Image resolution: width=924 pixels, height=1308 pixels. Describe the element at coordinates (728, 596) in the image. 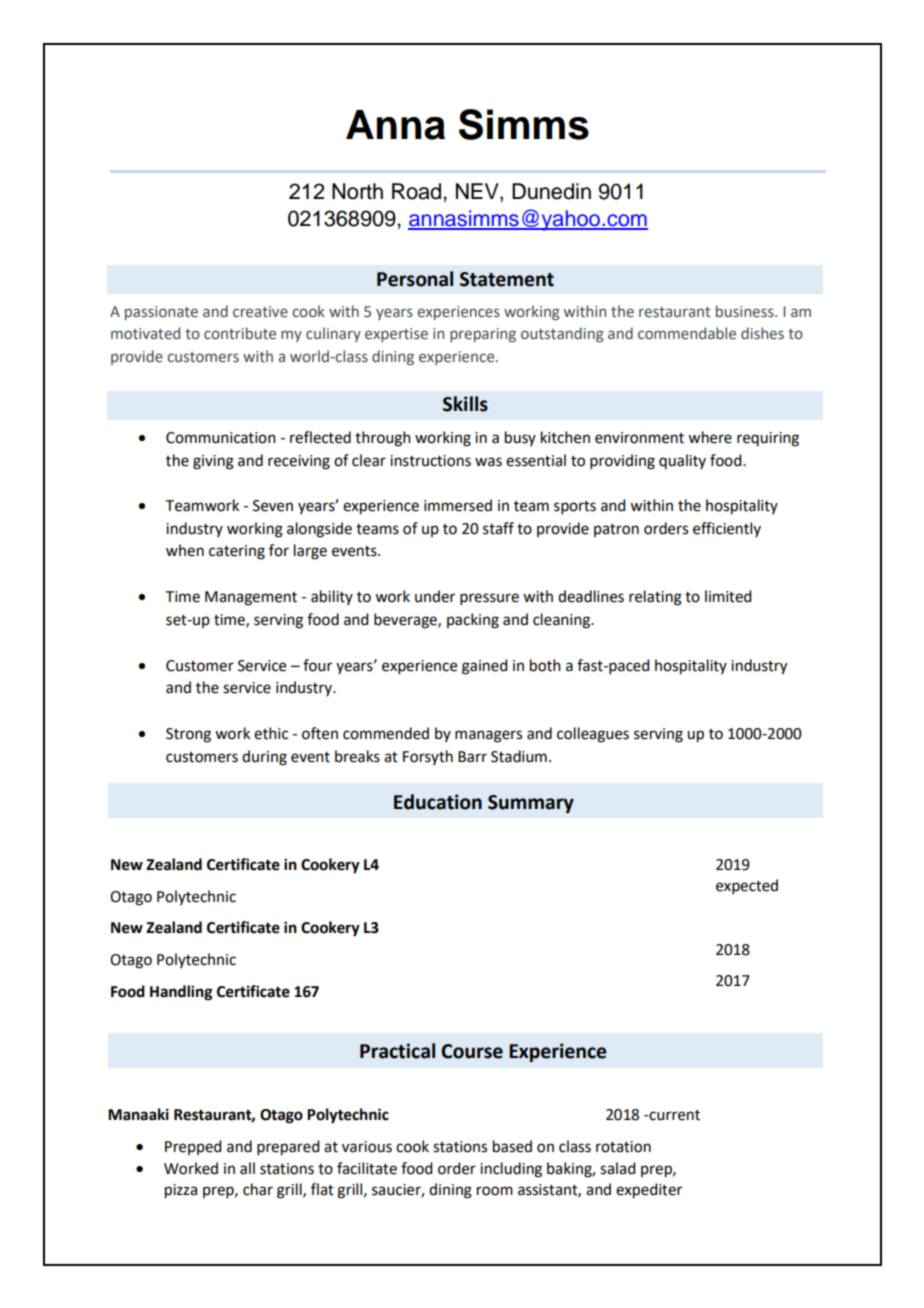

I see `limited` at that location.
